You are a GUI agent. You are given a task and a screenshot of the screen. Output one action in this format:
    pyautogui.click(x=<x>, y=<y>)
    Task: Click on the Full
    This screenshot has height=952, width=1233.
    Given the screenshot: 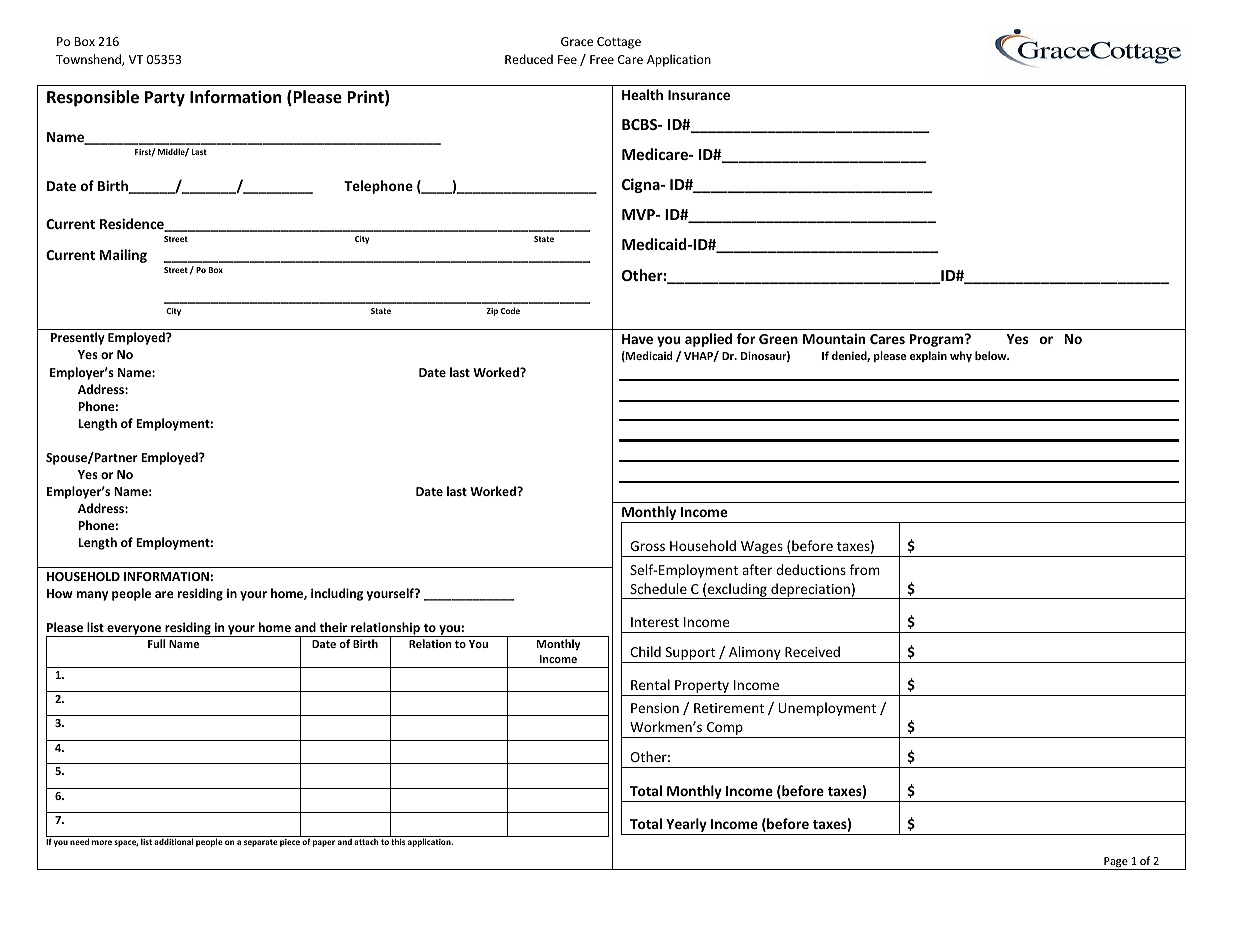 What is the action you would take?
    pyautogui.click(x=156, y=643)
